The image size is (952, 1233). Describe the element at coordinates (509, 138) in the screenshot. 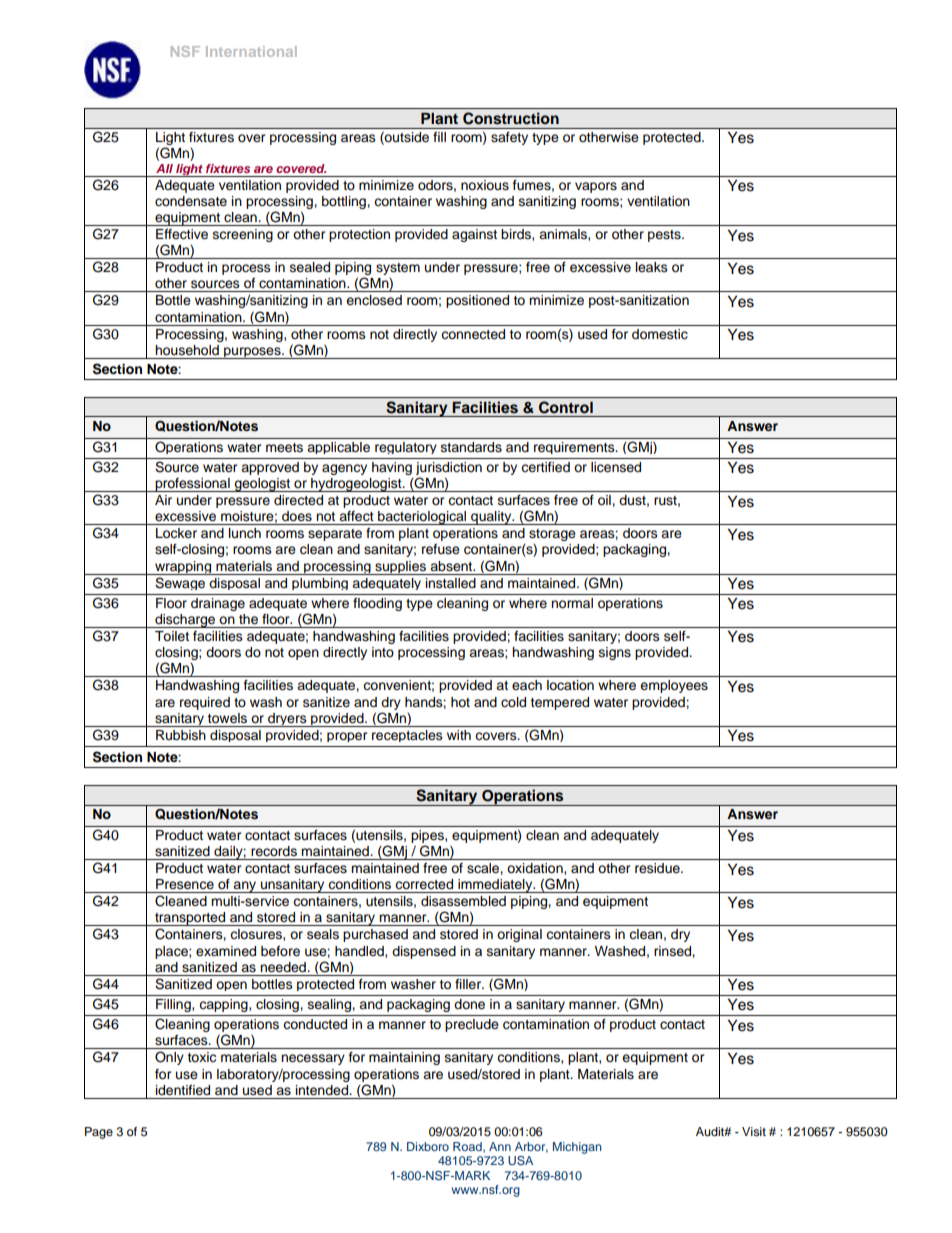

I see `safety` at that location.
